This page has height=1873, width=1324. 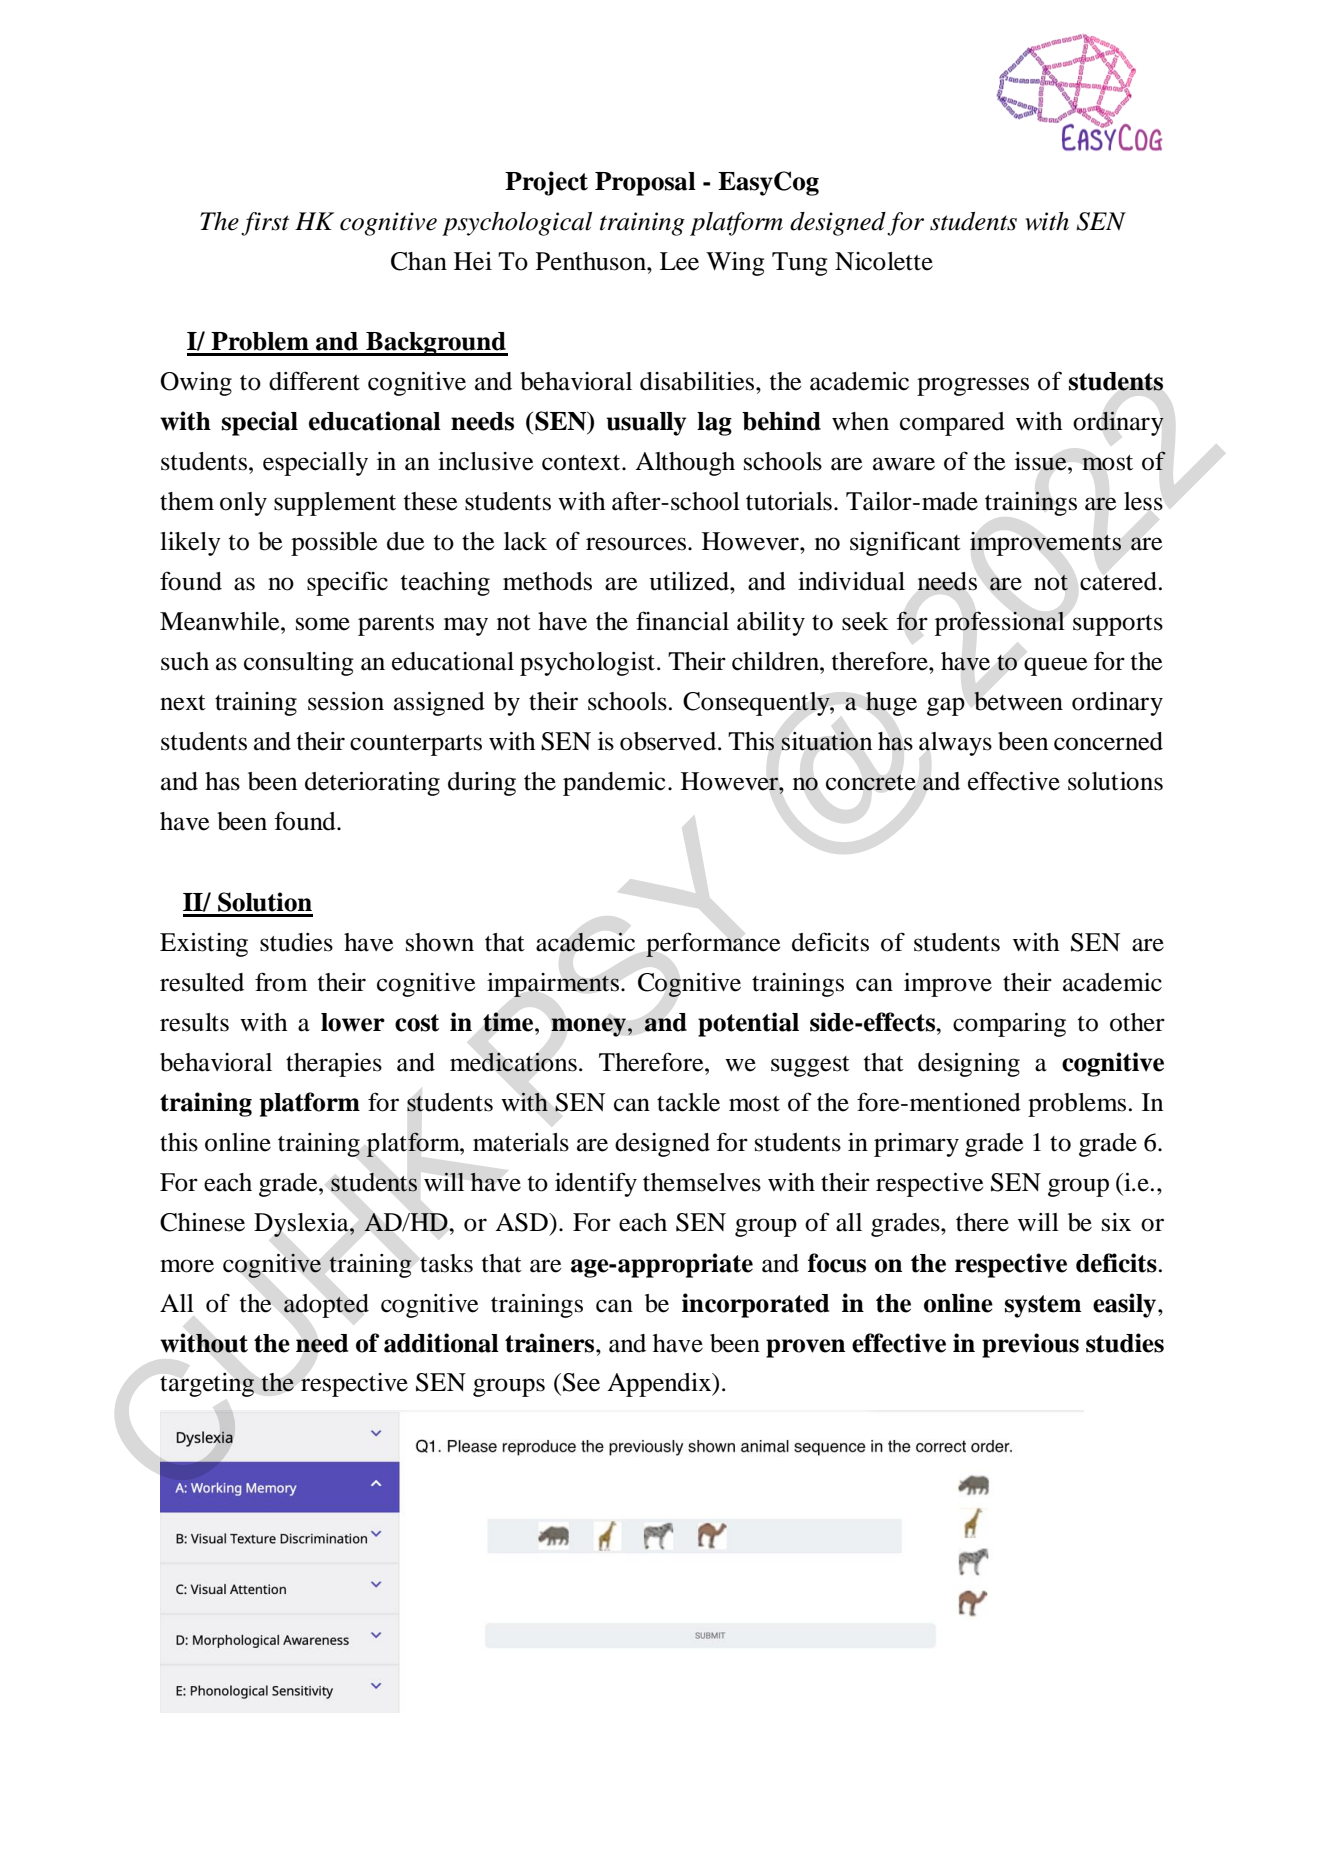 What do you see at coordinates (372, 784) in the page?
I see `deteriorating` at bounding box center [372, 784].
